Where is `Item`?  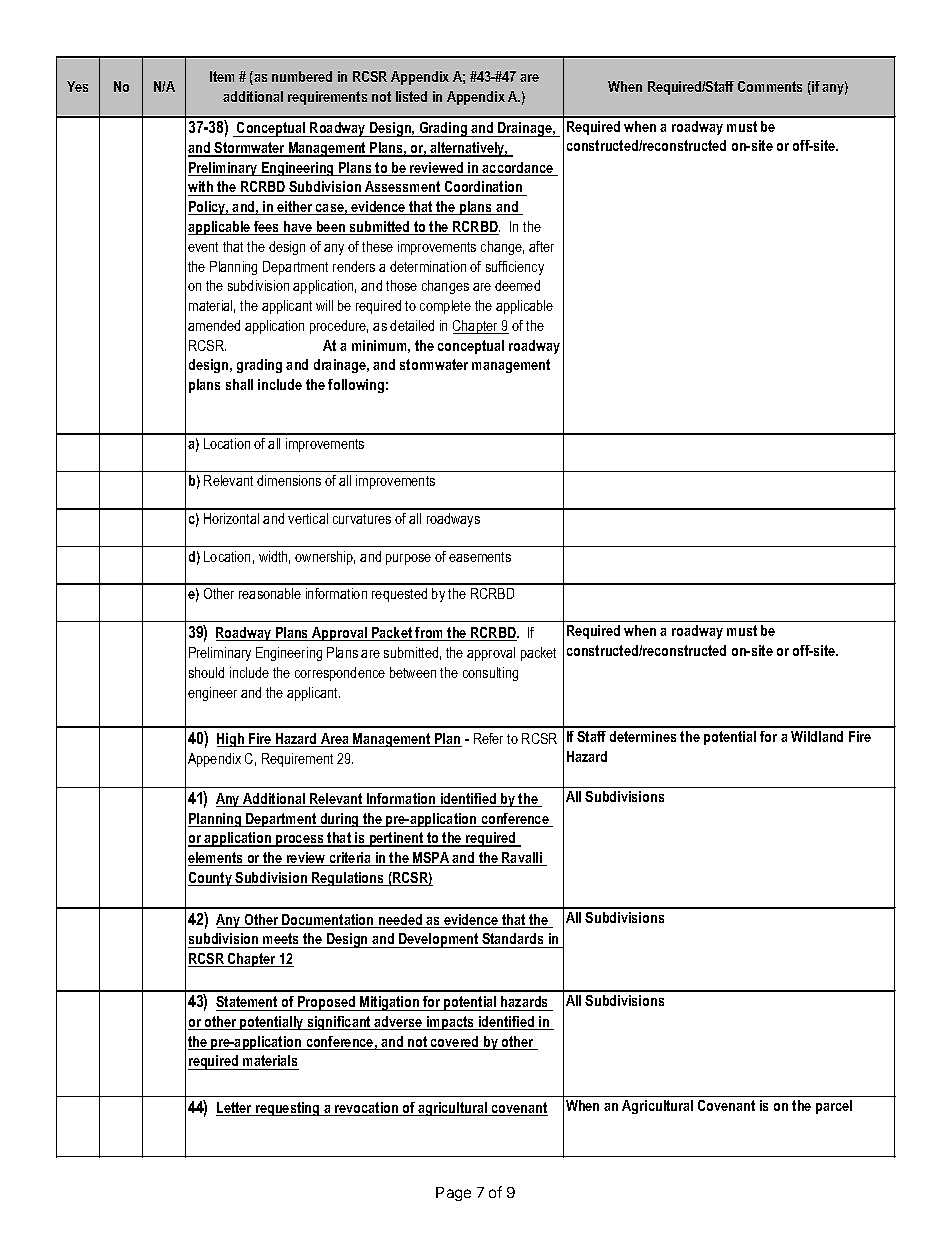 Item is located at coordinates (222, 76).
